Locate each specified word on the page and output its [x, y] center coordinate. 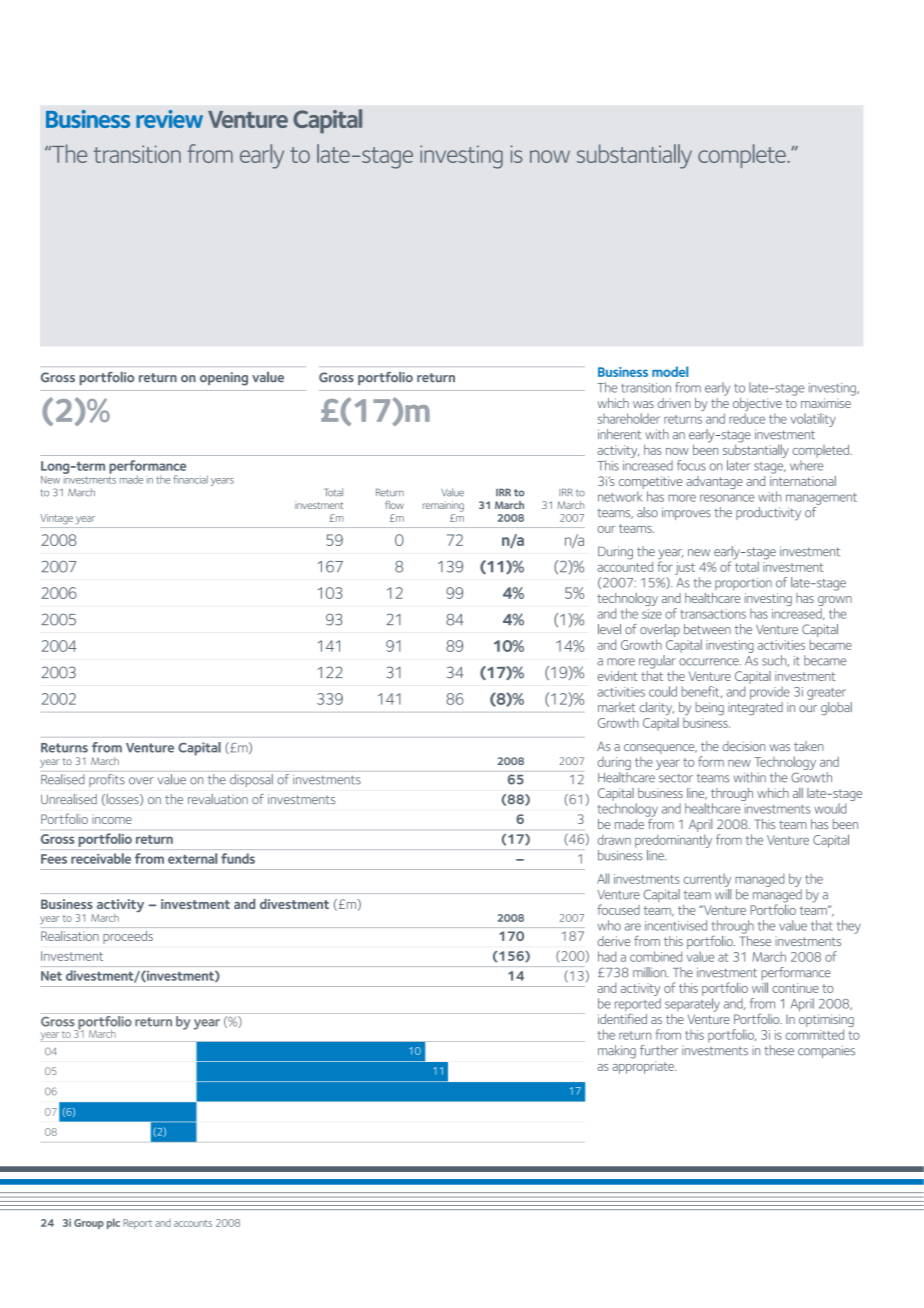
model [670, 371]
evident [617, 676]
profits [107, 780]
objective [757, 406]
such [775, 661]
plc [113, 1223]
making [617, 1052]
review [169, 119]
